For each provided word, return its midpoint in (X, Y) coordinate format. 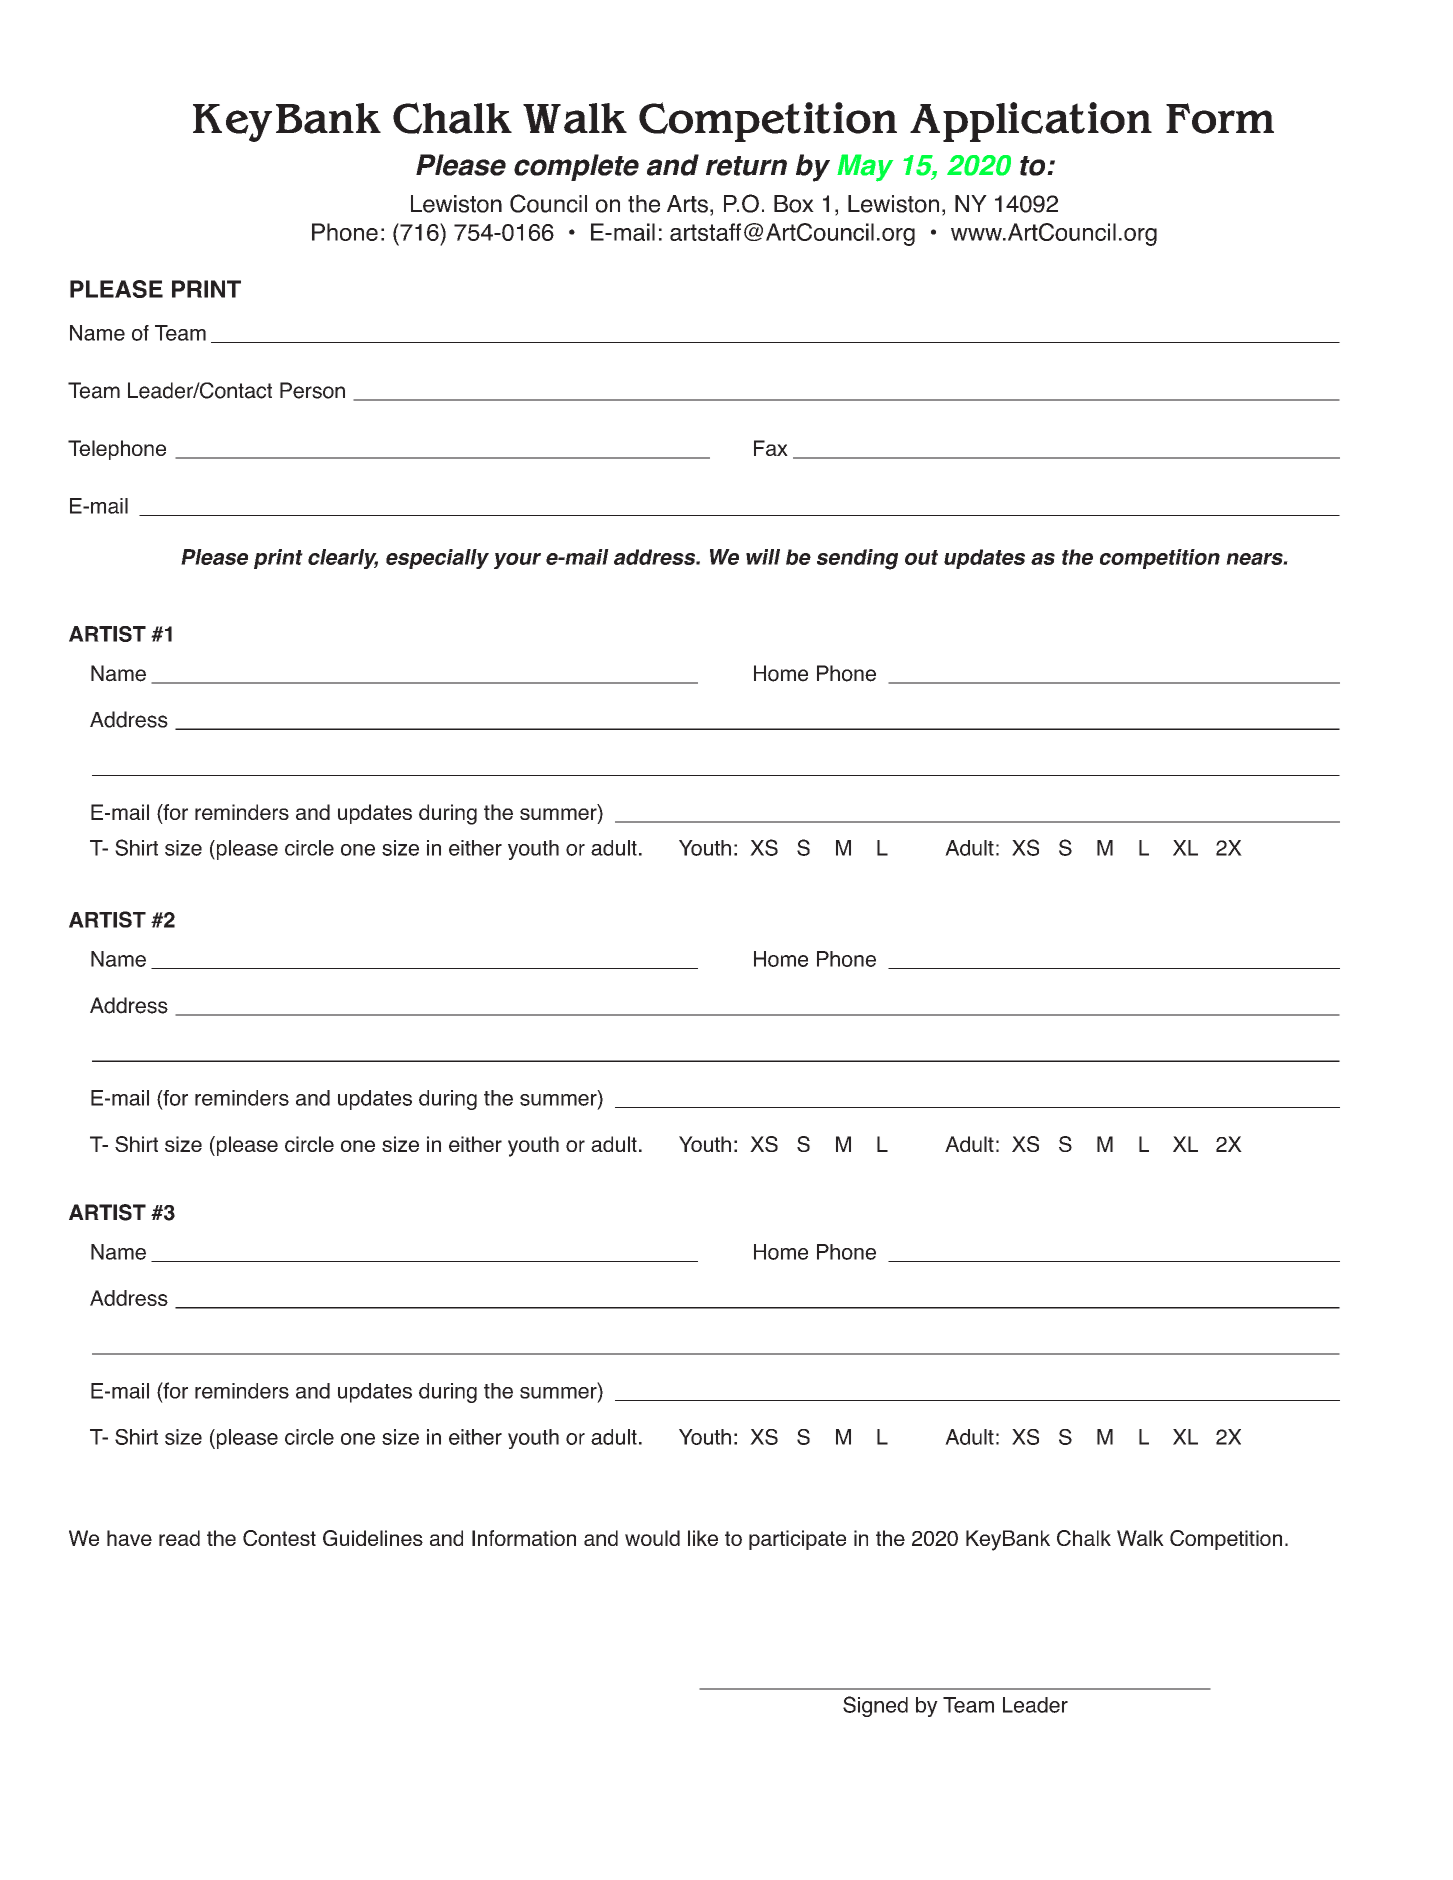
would (652, 1538)
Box (794, 204)
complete (576, 167)
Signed (875, 1706)
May (865, 168)
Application (1031, 122)
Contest (279, 1538)
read (179, 1538)
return (746, 166)
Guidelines (373, 1538)
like (703, 1538)
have (129, 1538)
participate (797, 1540)
